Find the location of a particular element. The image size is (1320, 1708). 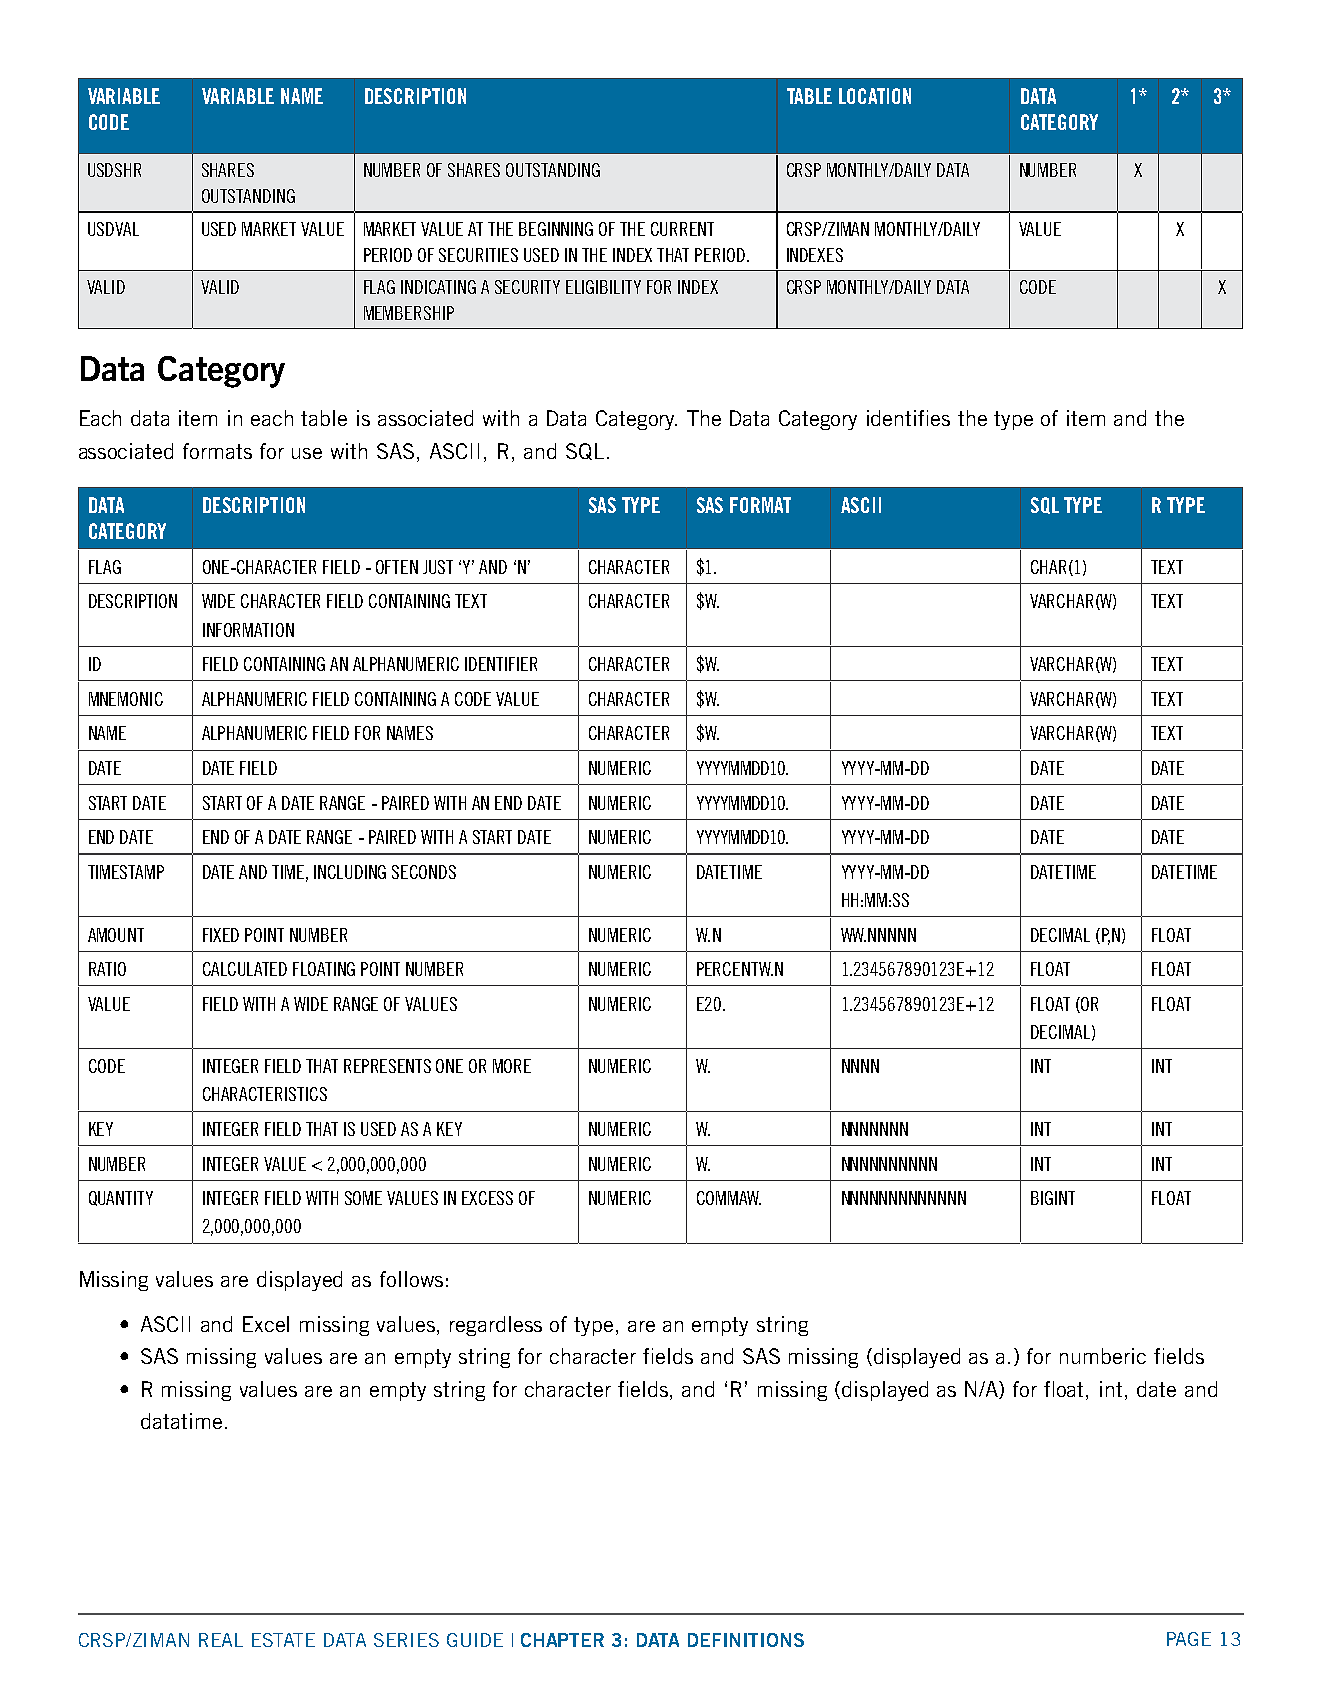

INDICATING is located at coordinates (438, 287).
